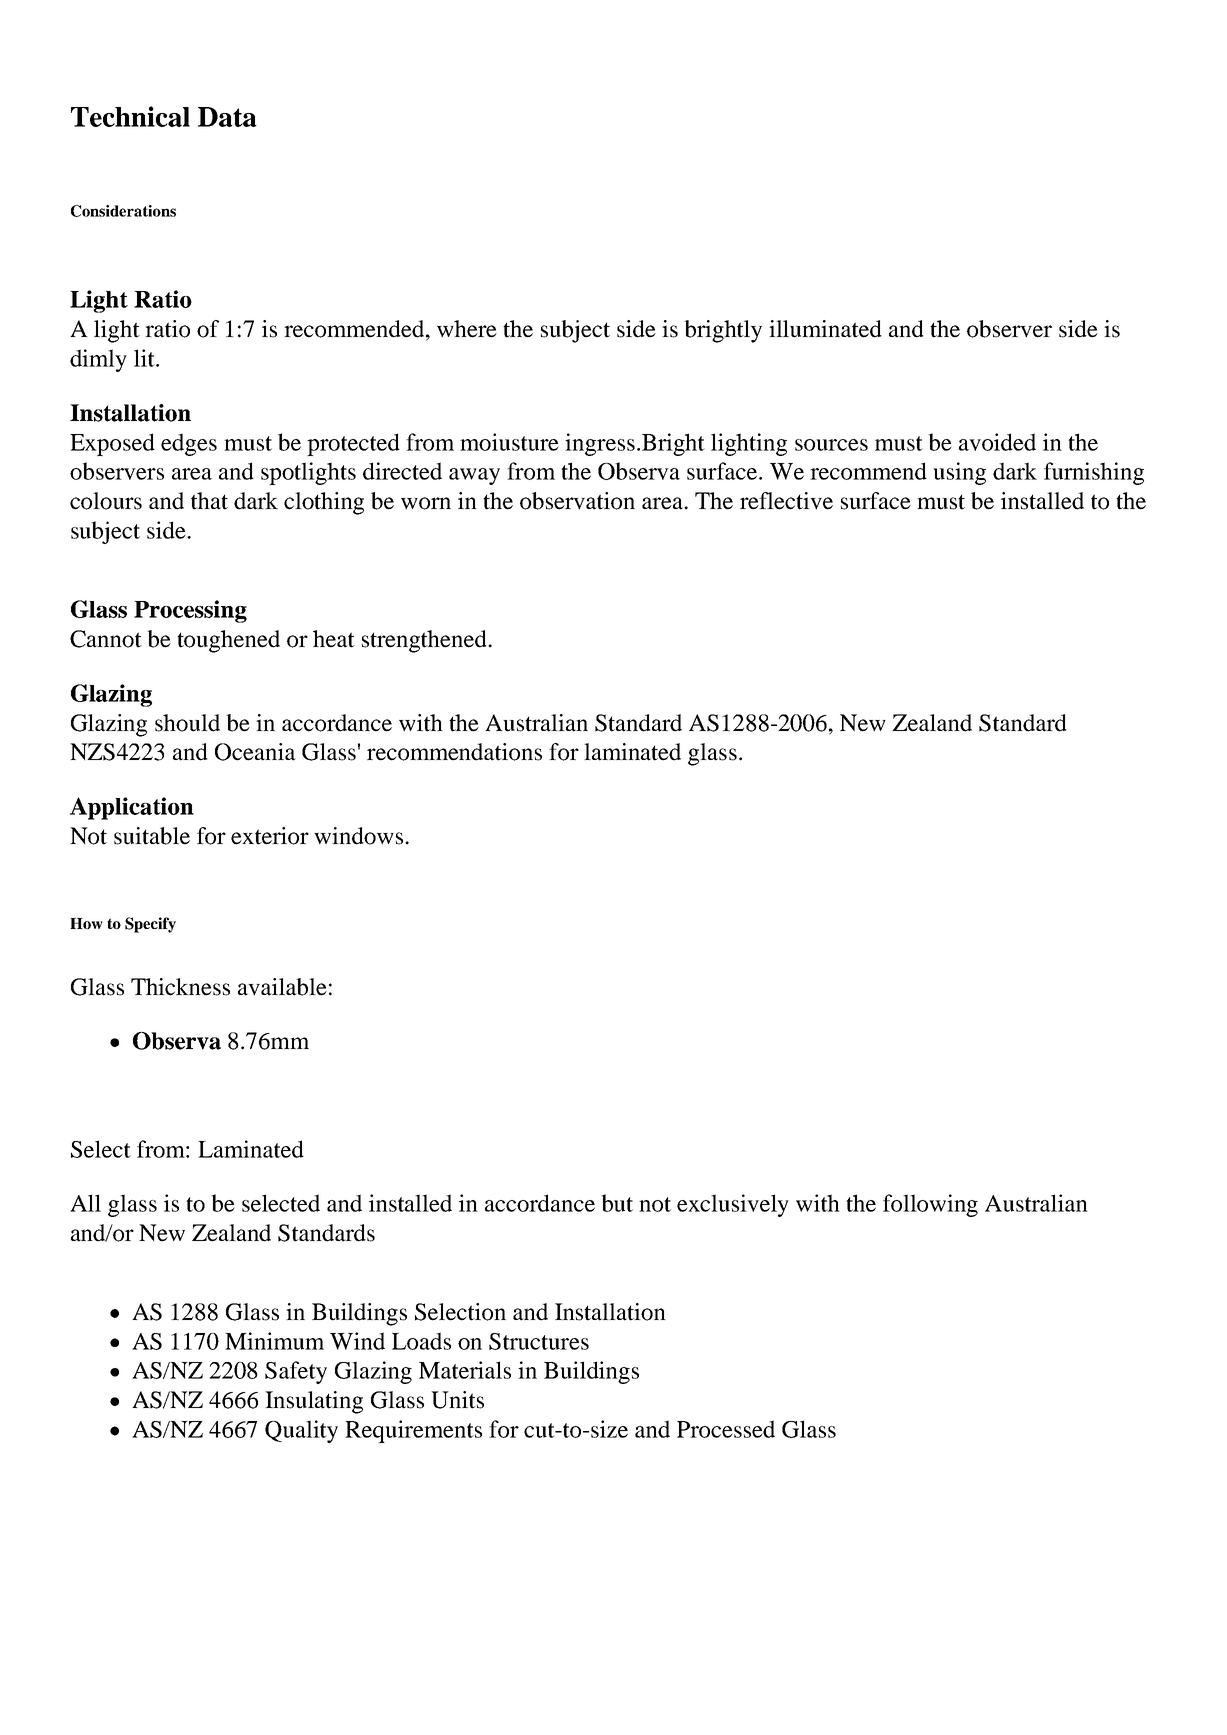 The image size is (1227, 1735). I want to click on Thickness, so click(180, 987).
